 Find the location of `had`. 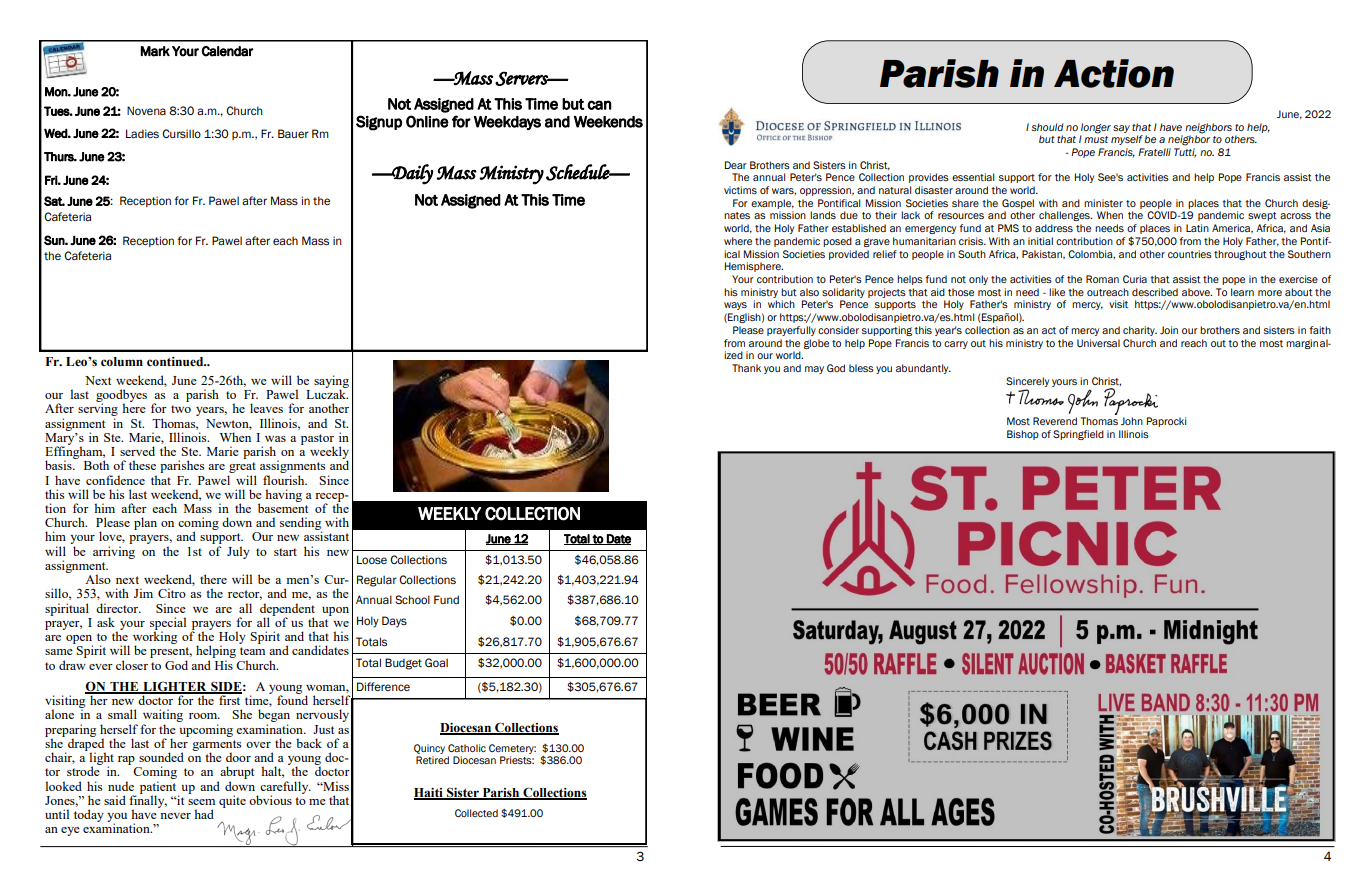

had is located at coordinates (204, 814).
